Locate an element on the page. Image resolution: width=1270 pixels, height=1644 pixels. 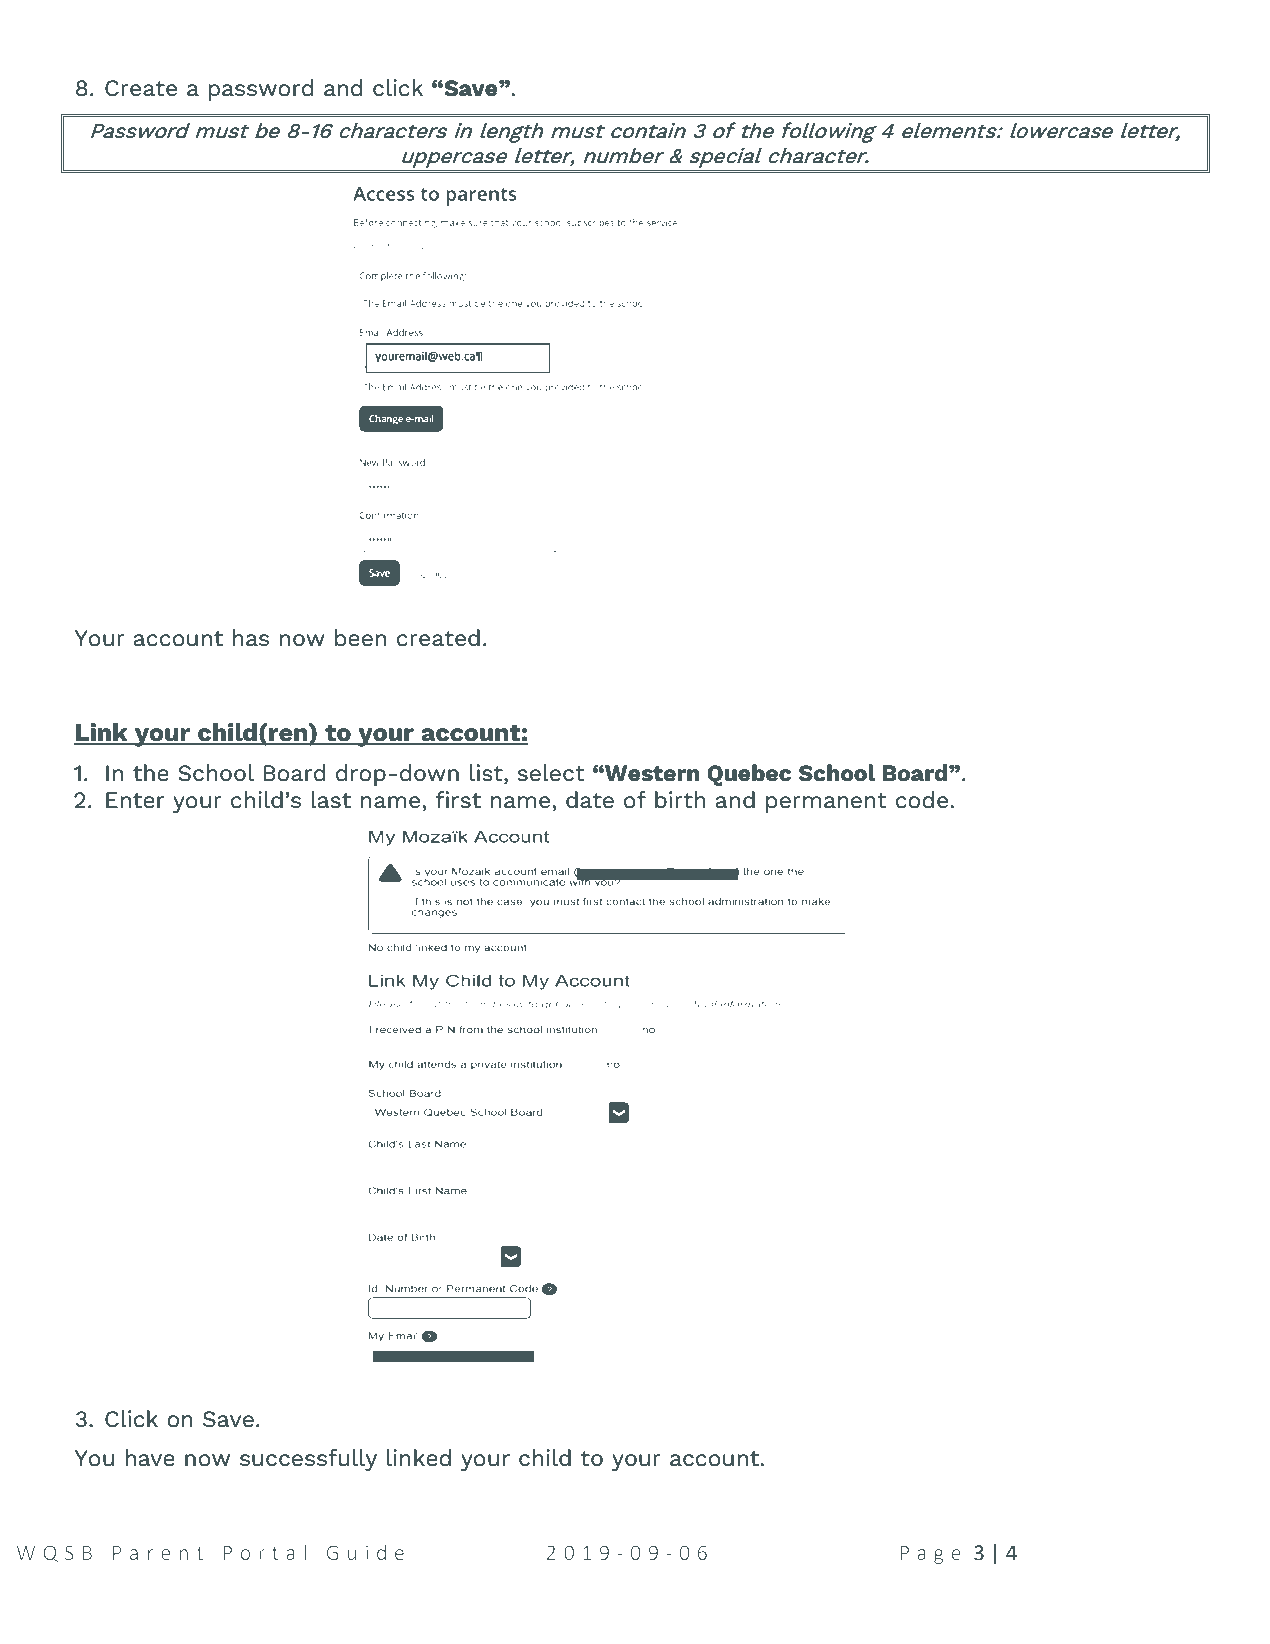
code is located at coordinates (922, 799).
